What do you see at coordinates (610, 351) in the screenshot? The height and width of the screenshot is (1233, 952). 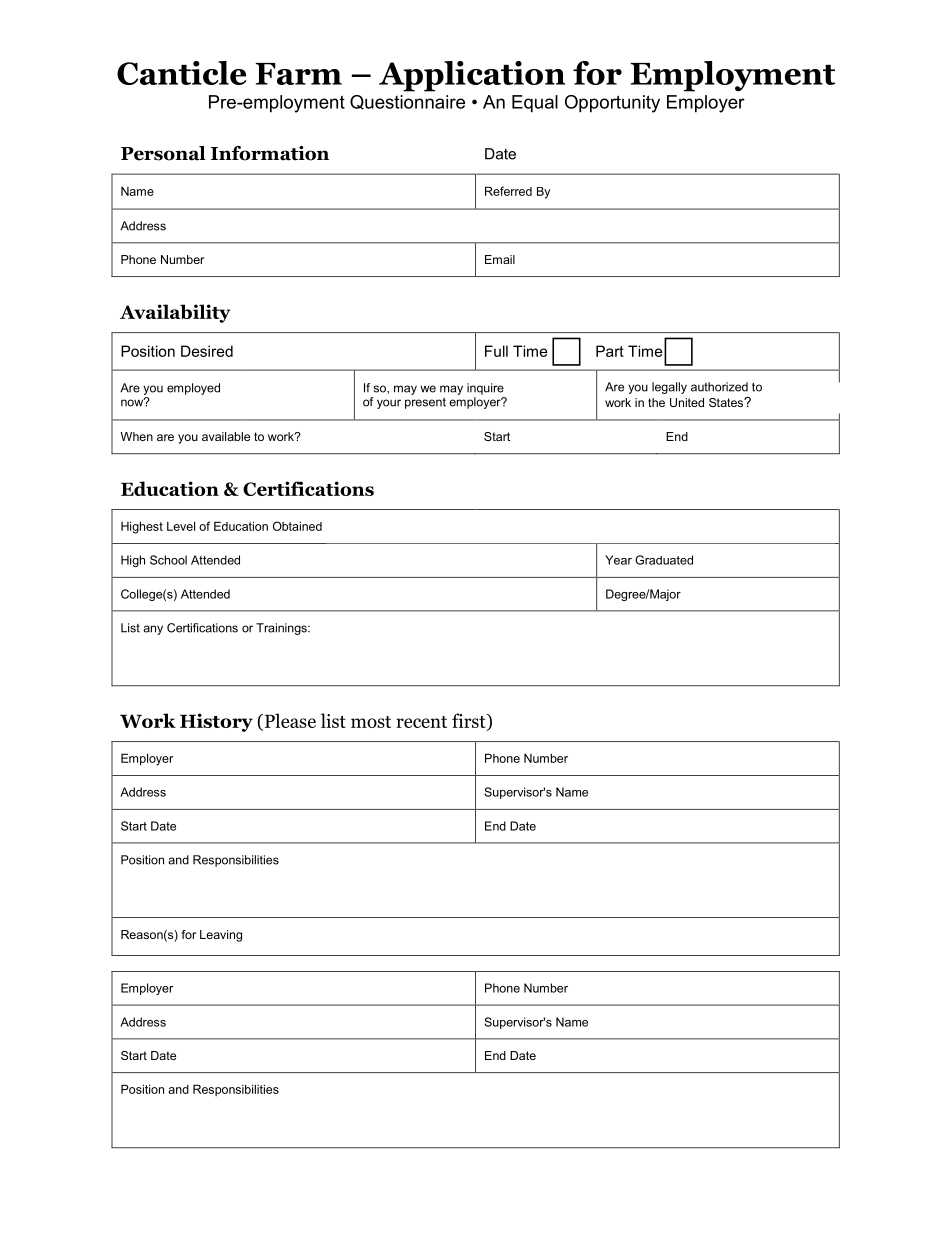 I see `Part` at bounding box center [610, 351].
